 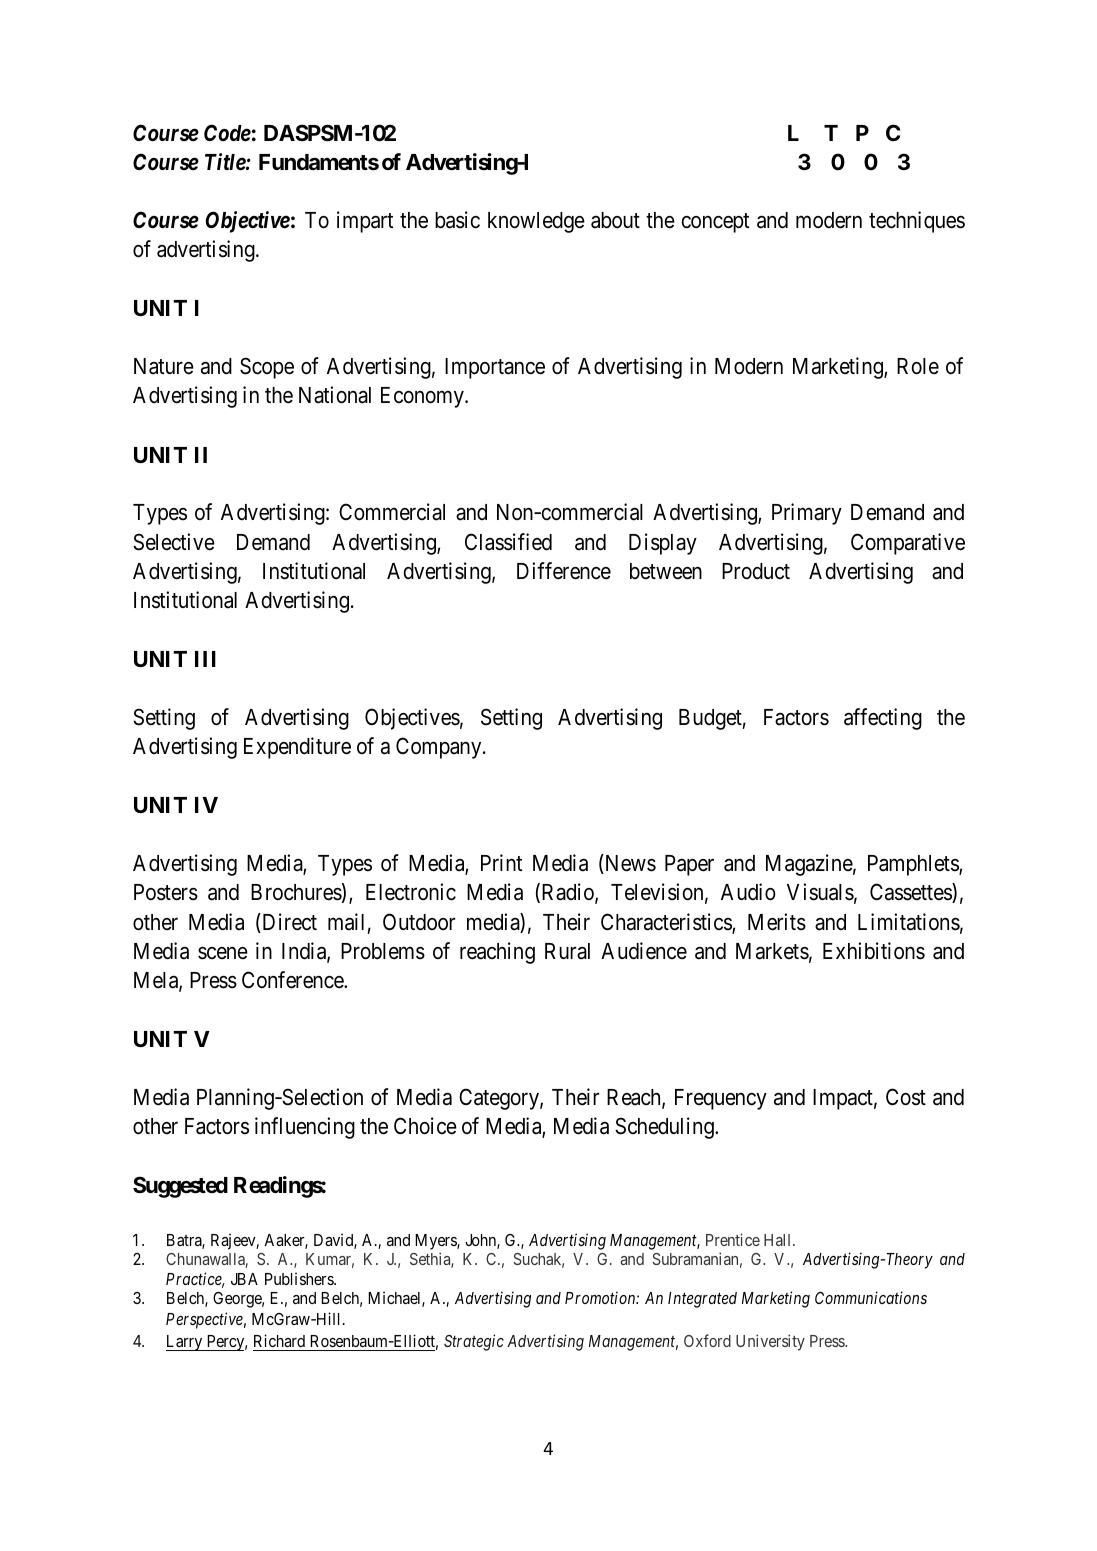 What do you see at coordinates (288, 923) in the screenshot?
I see `Direct` at bounding box center [288, 923].
